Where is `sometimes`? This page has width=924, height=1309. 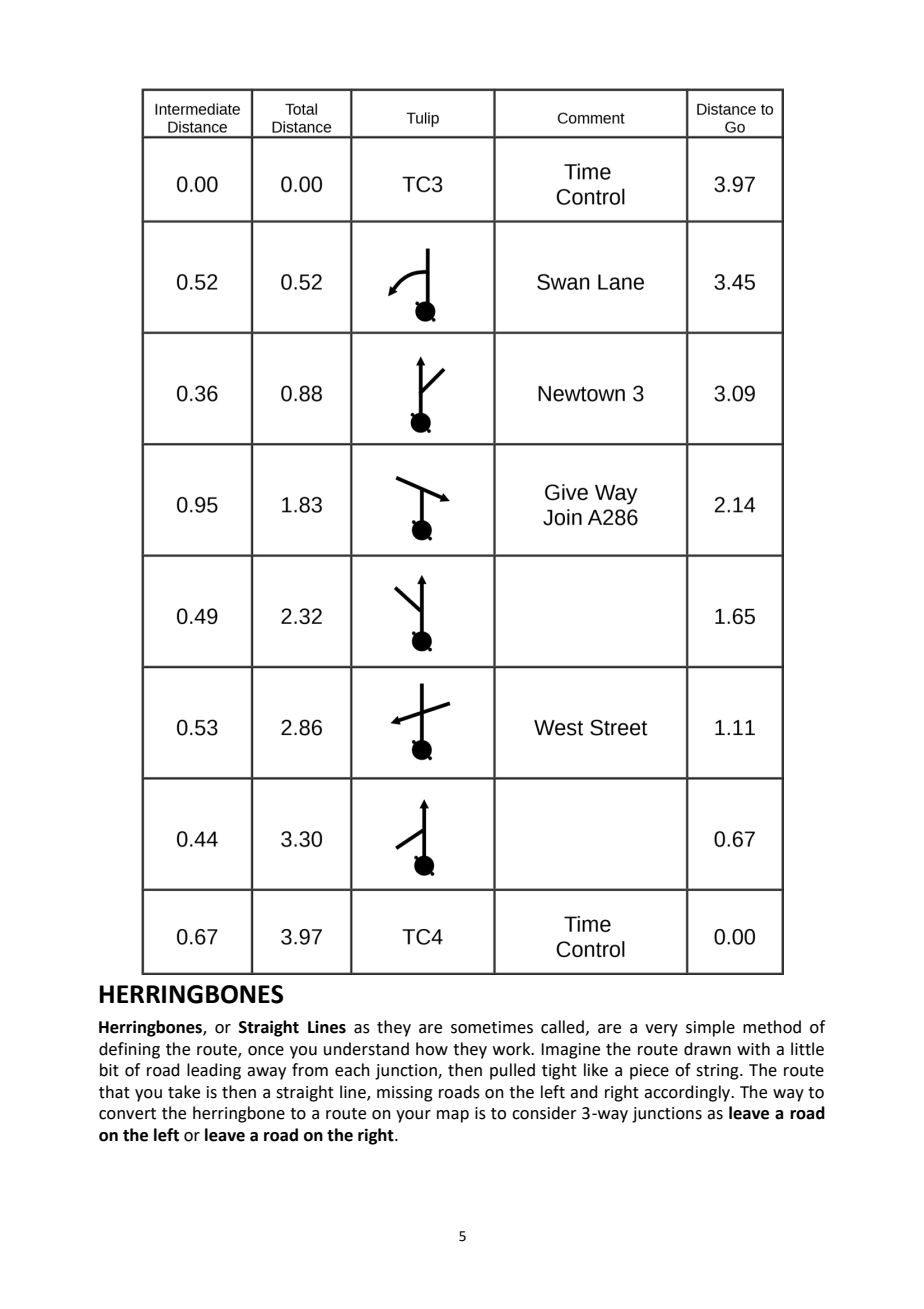
sometimes is located at coordinates (492, 1027).
